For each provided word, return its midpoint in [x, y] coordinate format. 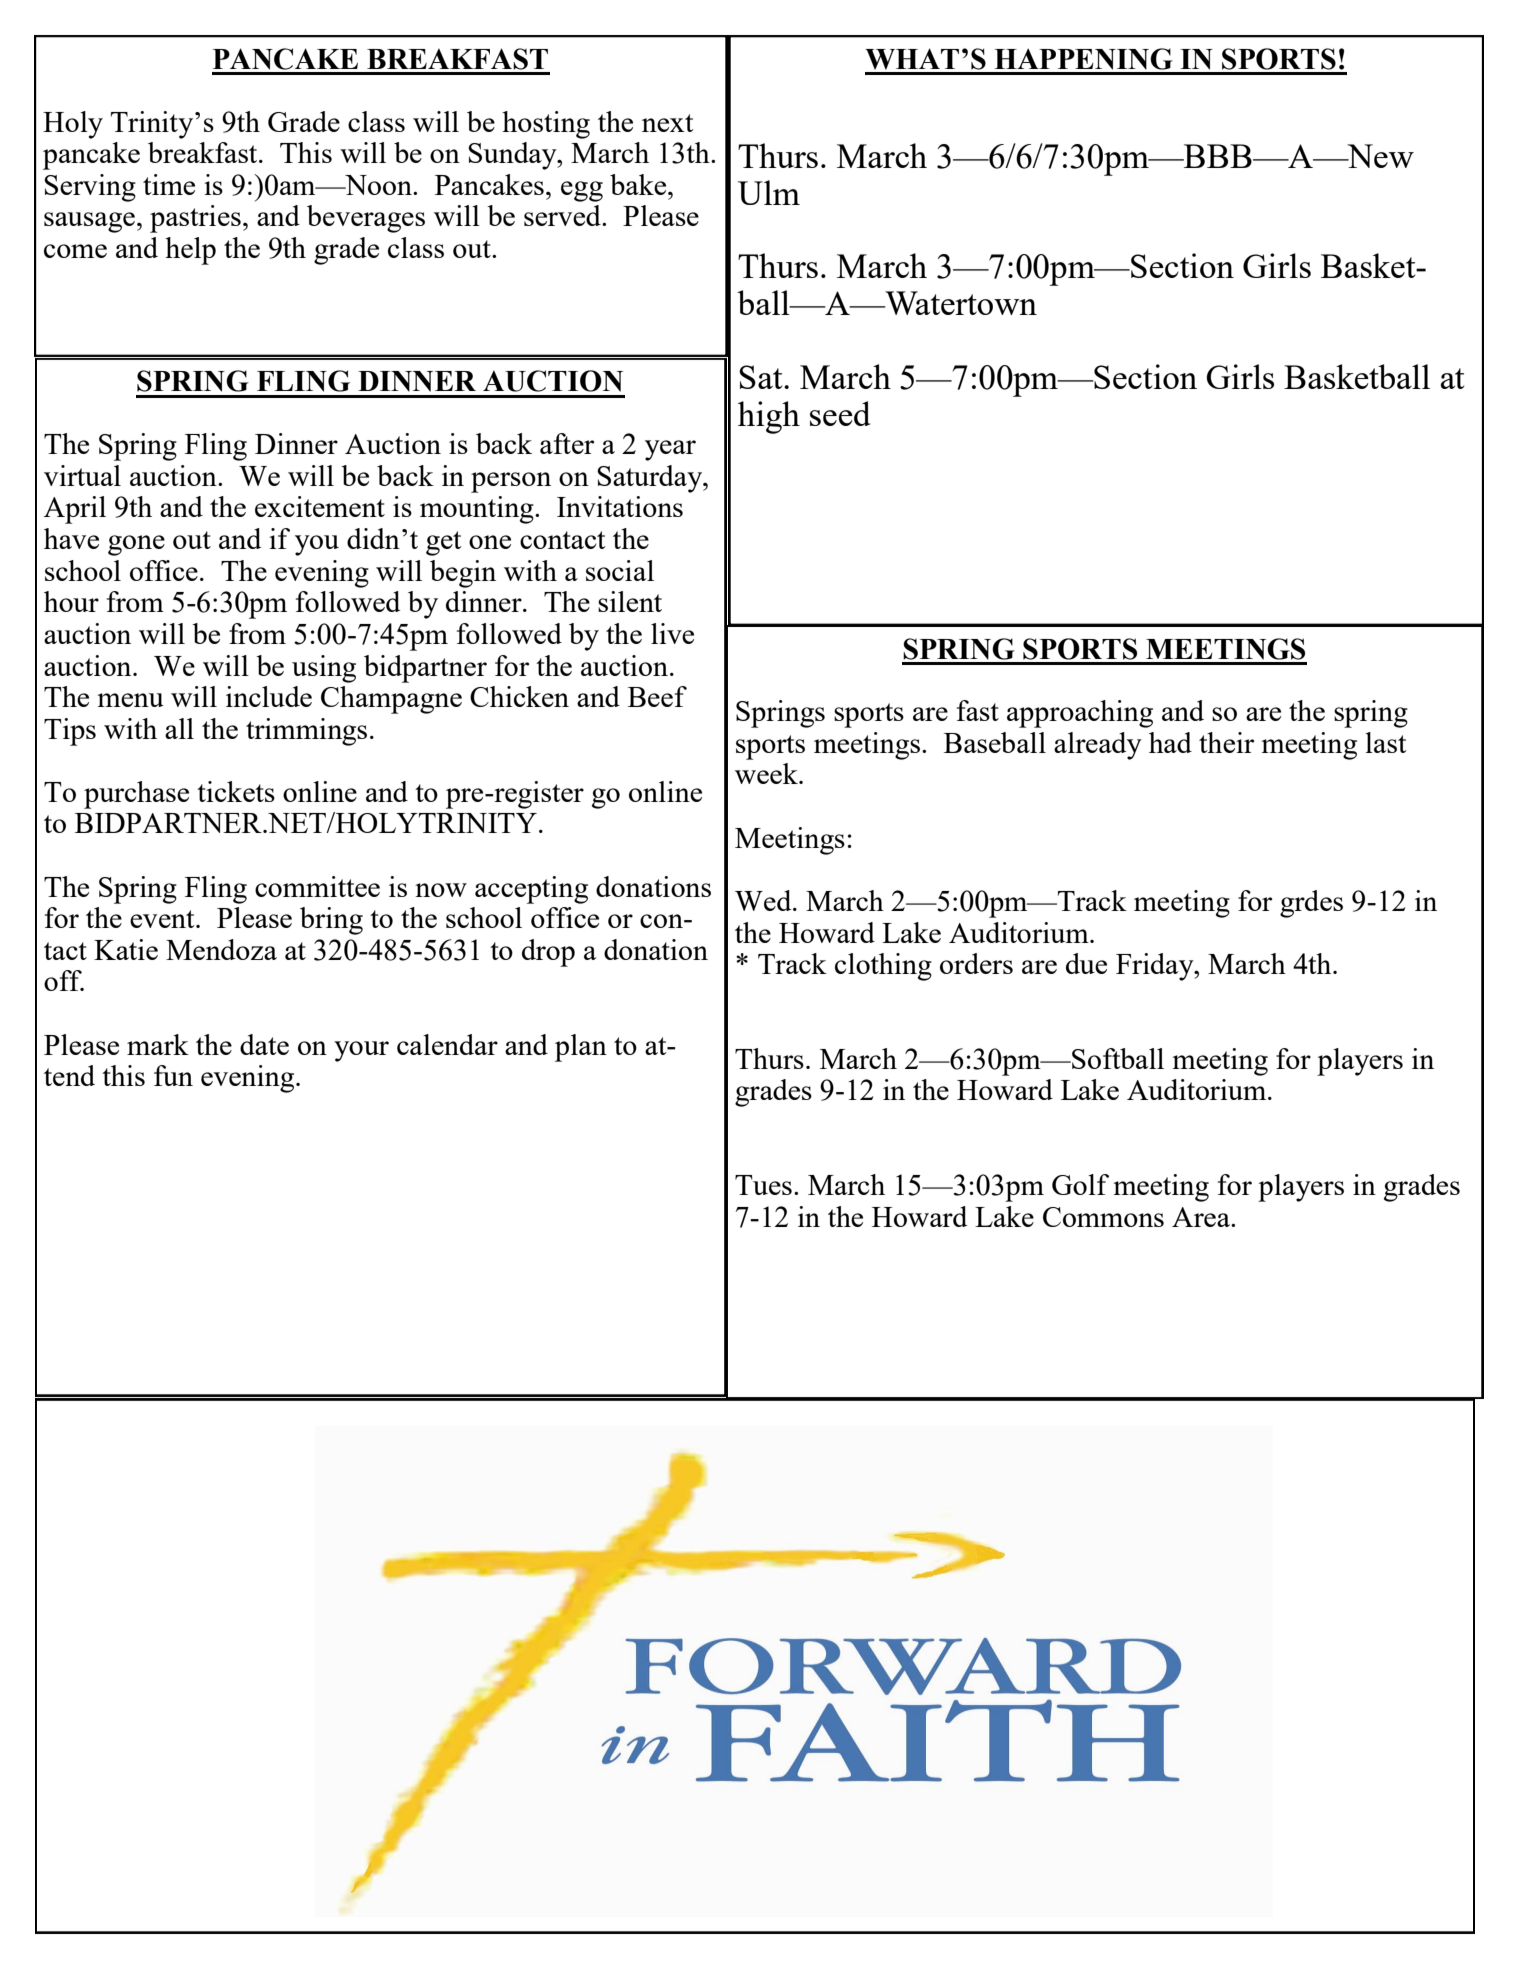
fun [173, 1075]
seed [840, 413]
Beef [657, 696]
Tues [763, 1185]
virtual [82, 475]
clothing [883, 967]
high [769, 417]
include [269, 696]
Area [1202, 1217]
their [1226, 742]
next [668, 123]
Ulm [769, 192]
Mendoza [221, 949]
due [1086, 963]
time [169, 184]
